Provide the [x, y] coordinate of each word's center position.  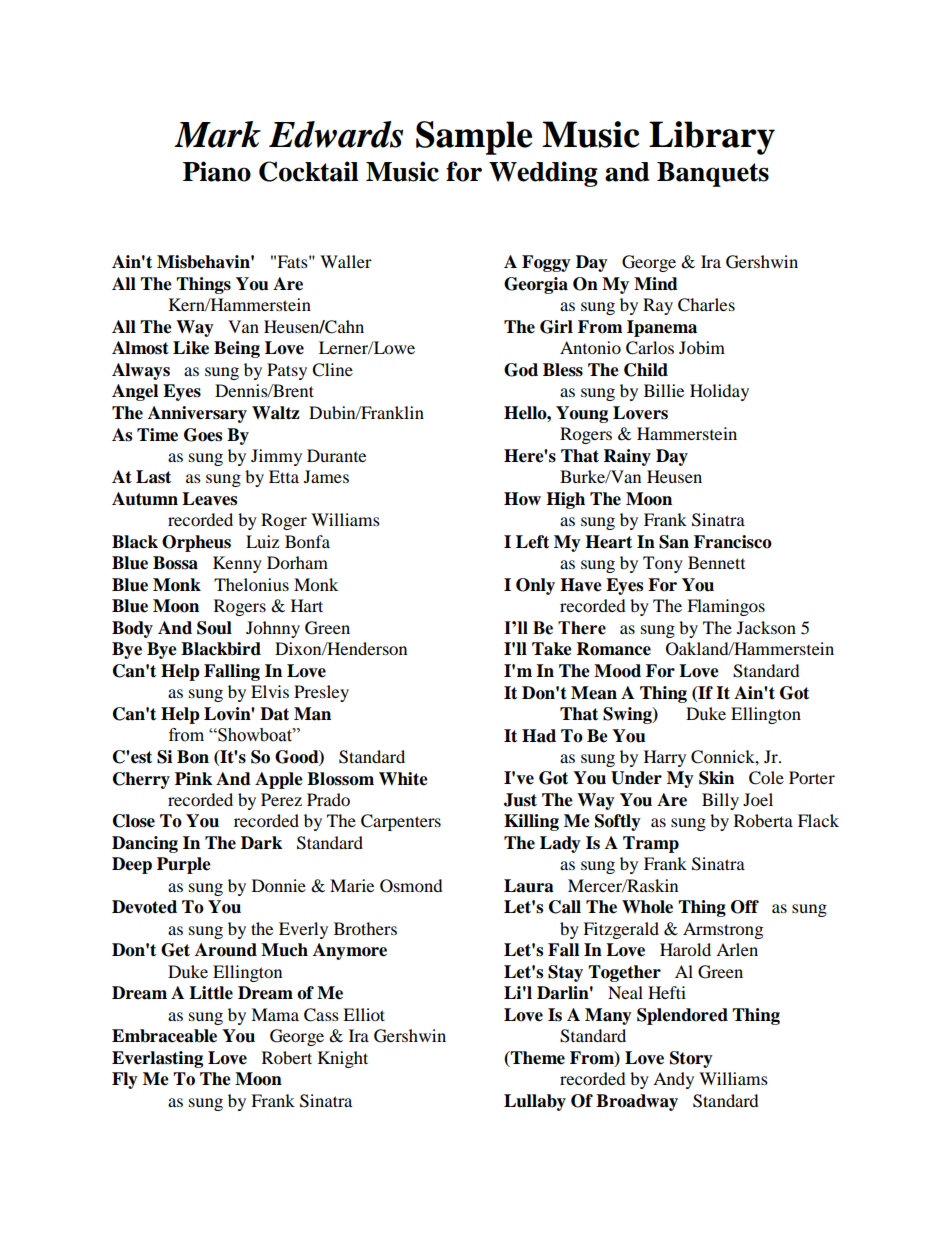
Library [712, 138]
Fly [125, 1080]
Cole [766, 778]
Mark [217, 134]
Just [520, 800]
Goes [203, 435]
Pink [193, 778]
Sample [474, 138]
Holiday [719, 392]
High [565, 500]
